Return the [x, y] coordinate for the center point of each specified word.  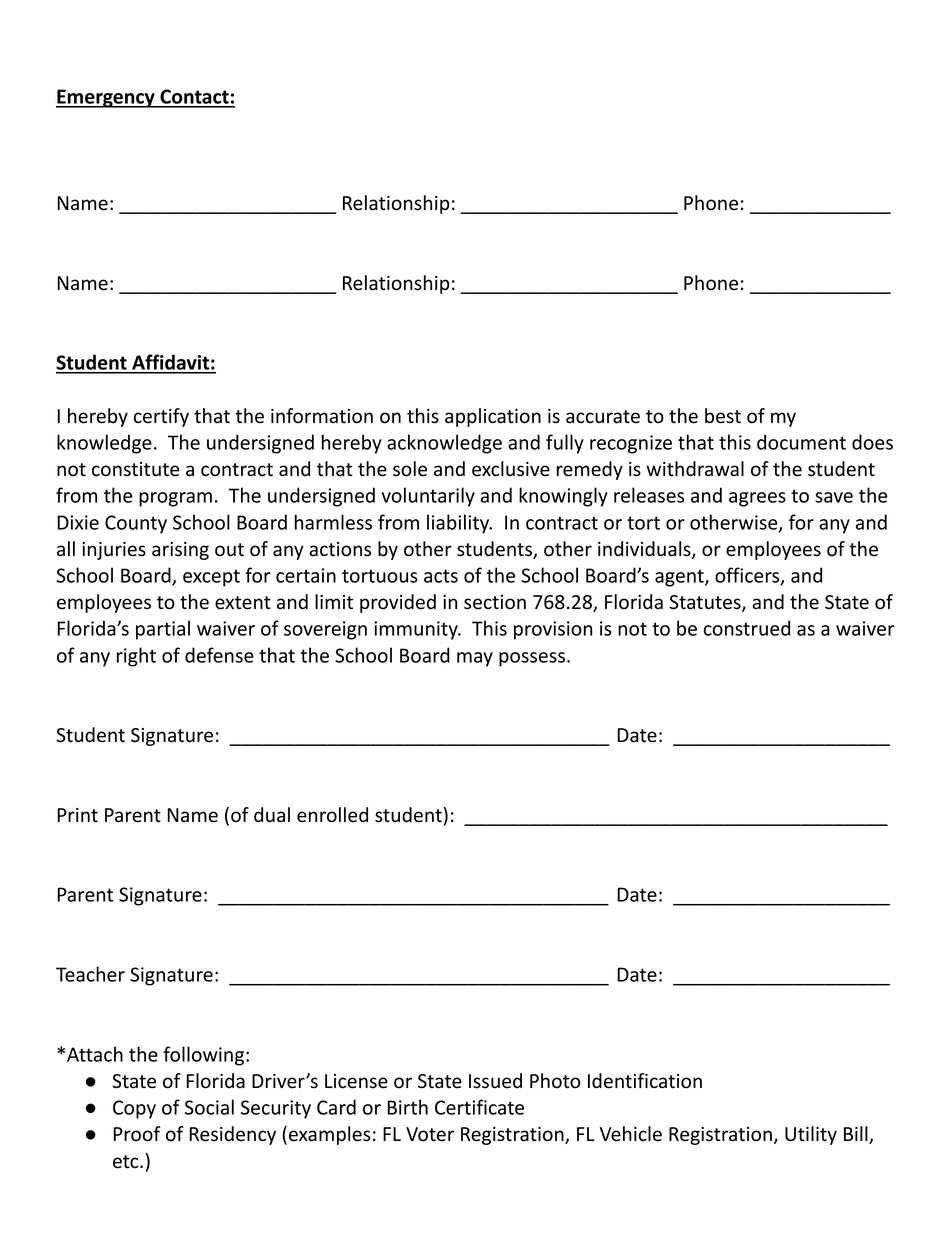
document [801, 442]
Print [77, 815]
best [723, 416]
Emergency [106, 98]
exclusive [511, 469]
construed [747, 628]
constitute [135, 469]
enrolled [332, 815]
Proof [137, 1134]
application [493, 417]
